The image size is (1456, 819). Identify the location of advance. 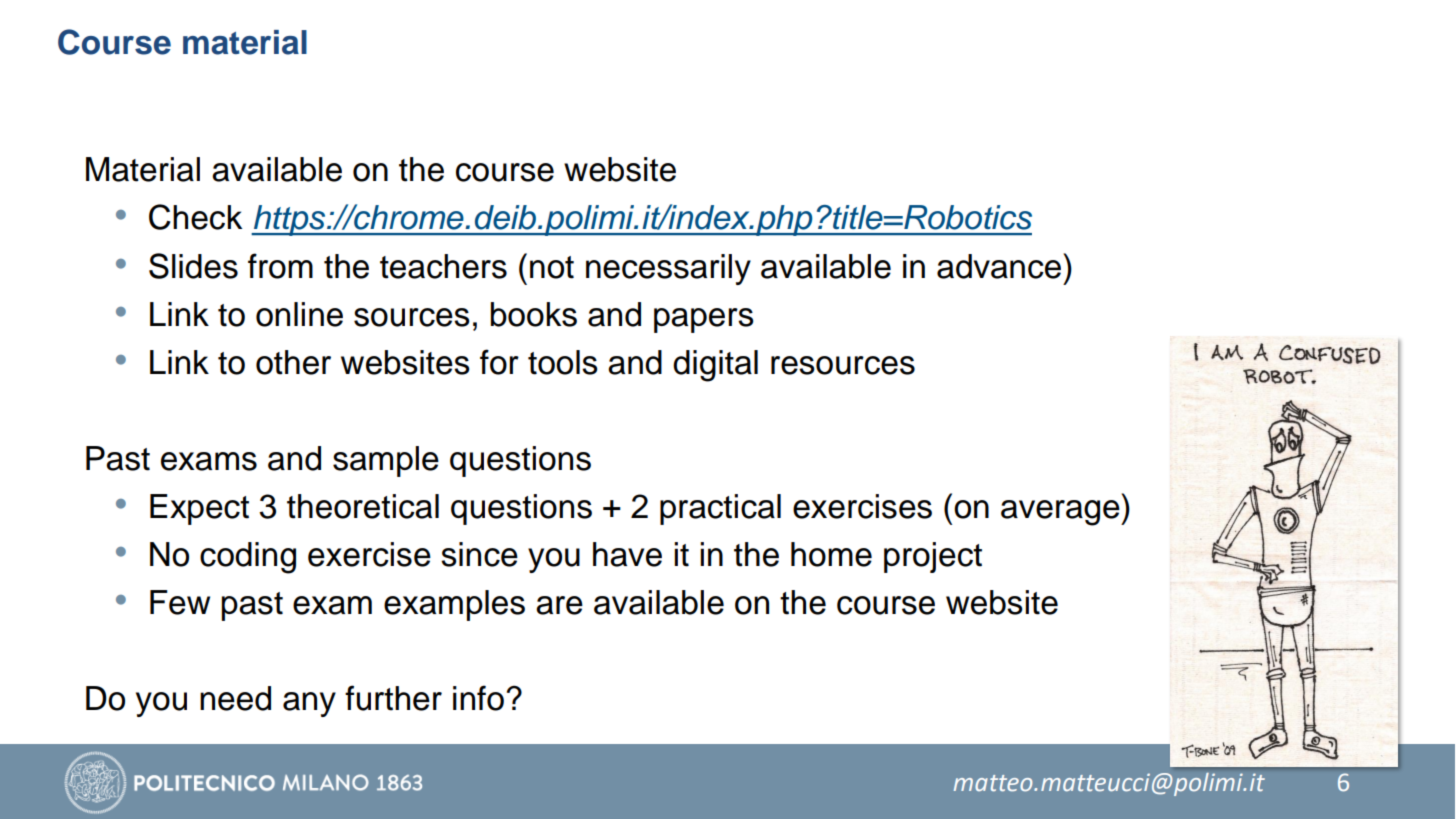
(1000, 266).
